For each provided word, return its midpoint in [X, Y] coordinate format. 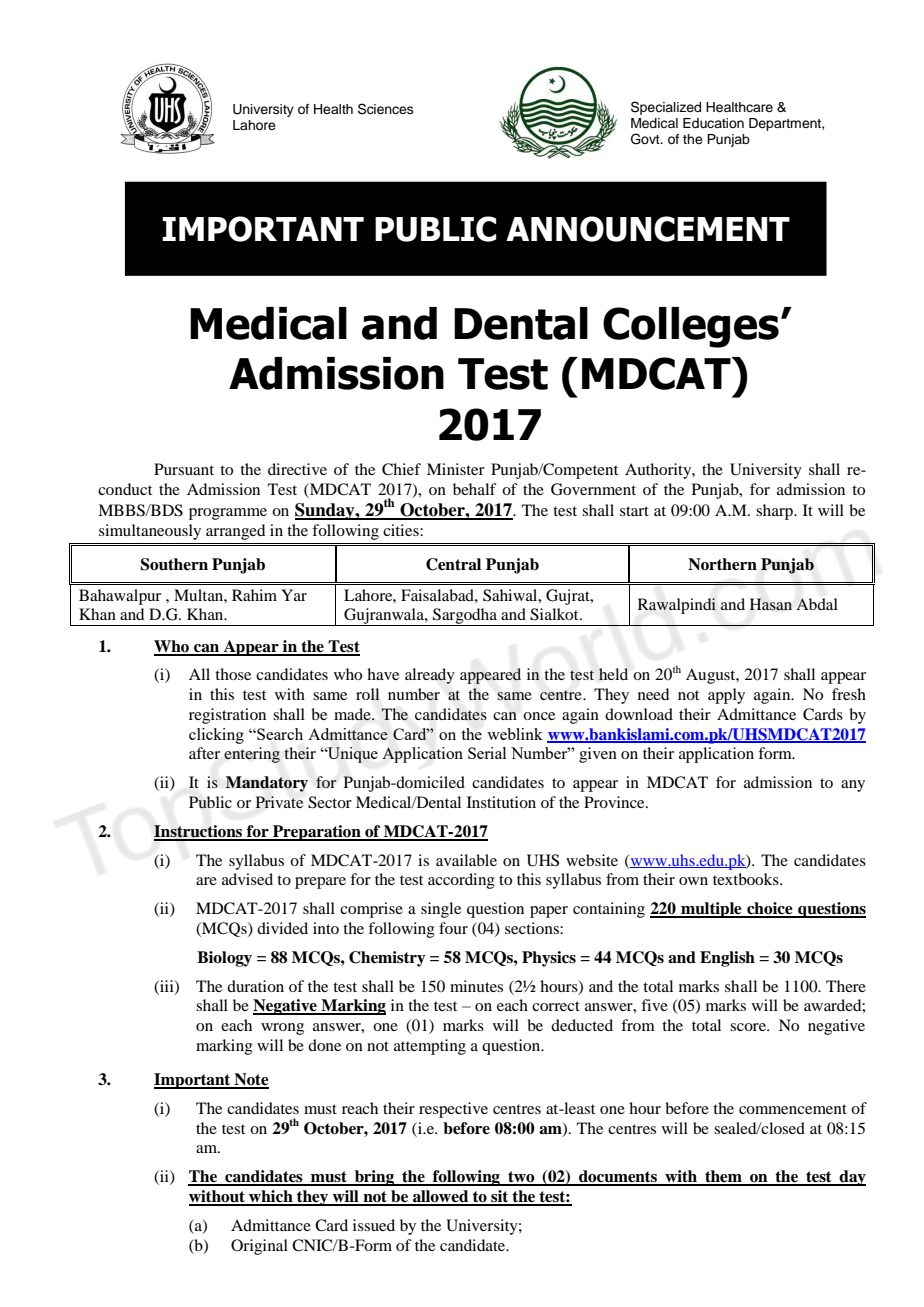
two [521, 1178]
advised [247, 879]
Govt [646, 139]
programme [228, 514]
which [271, 1197]
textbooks [747, 879]
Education [713, 123]
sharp [775, 512]
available [466, 860]
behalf [475, 489]
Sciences [386, 109]
